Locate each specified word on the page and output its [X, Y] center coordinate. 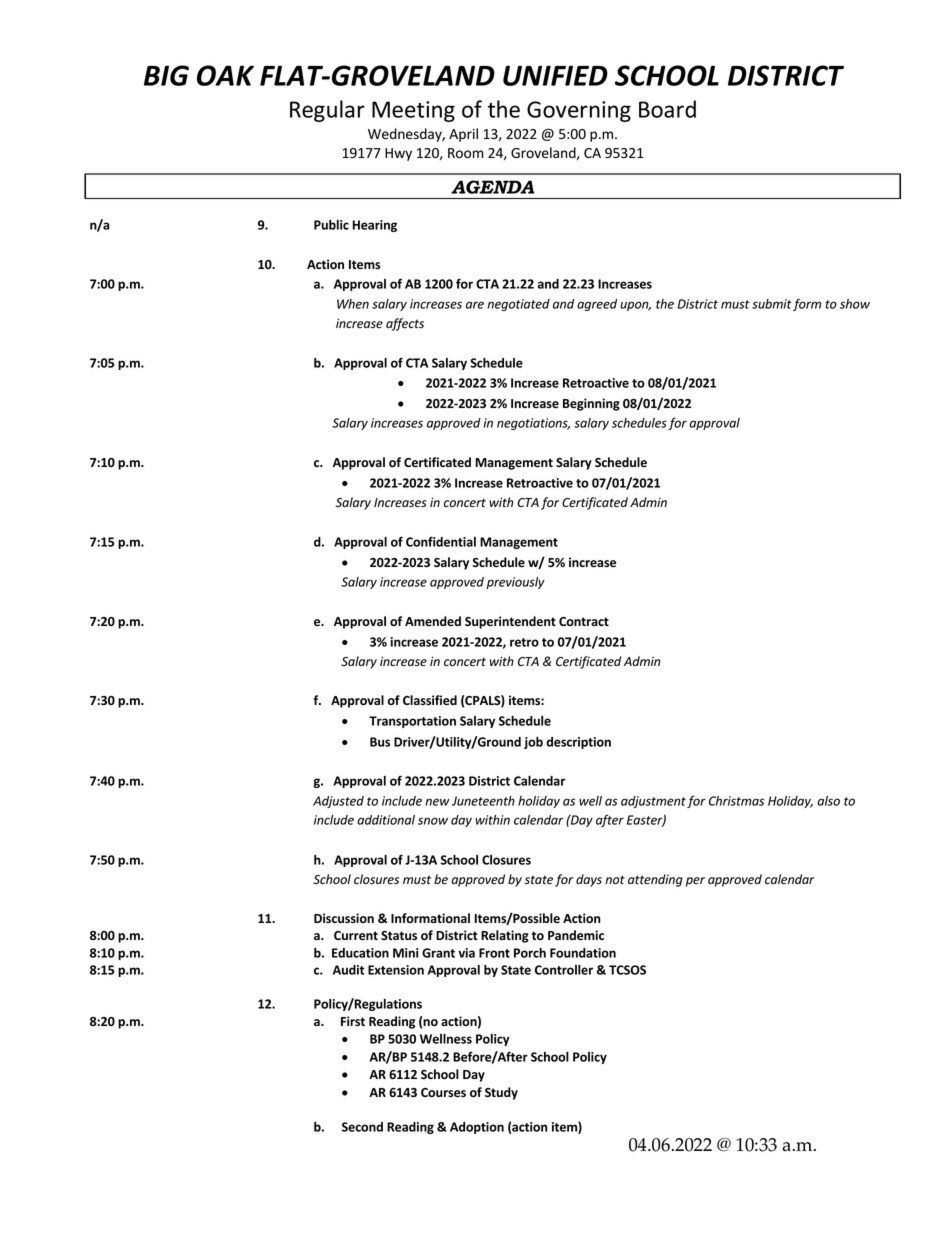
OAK [225, 75]
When [353, 304]
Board [667, 109]
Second [362, 1127]
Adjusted [338, 802]
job [533, 743]
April [463, 135]
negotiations [533, 424]
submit [772, 304]
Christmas [736, 801]
